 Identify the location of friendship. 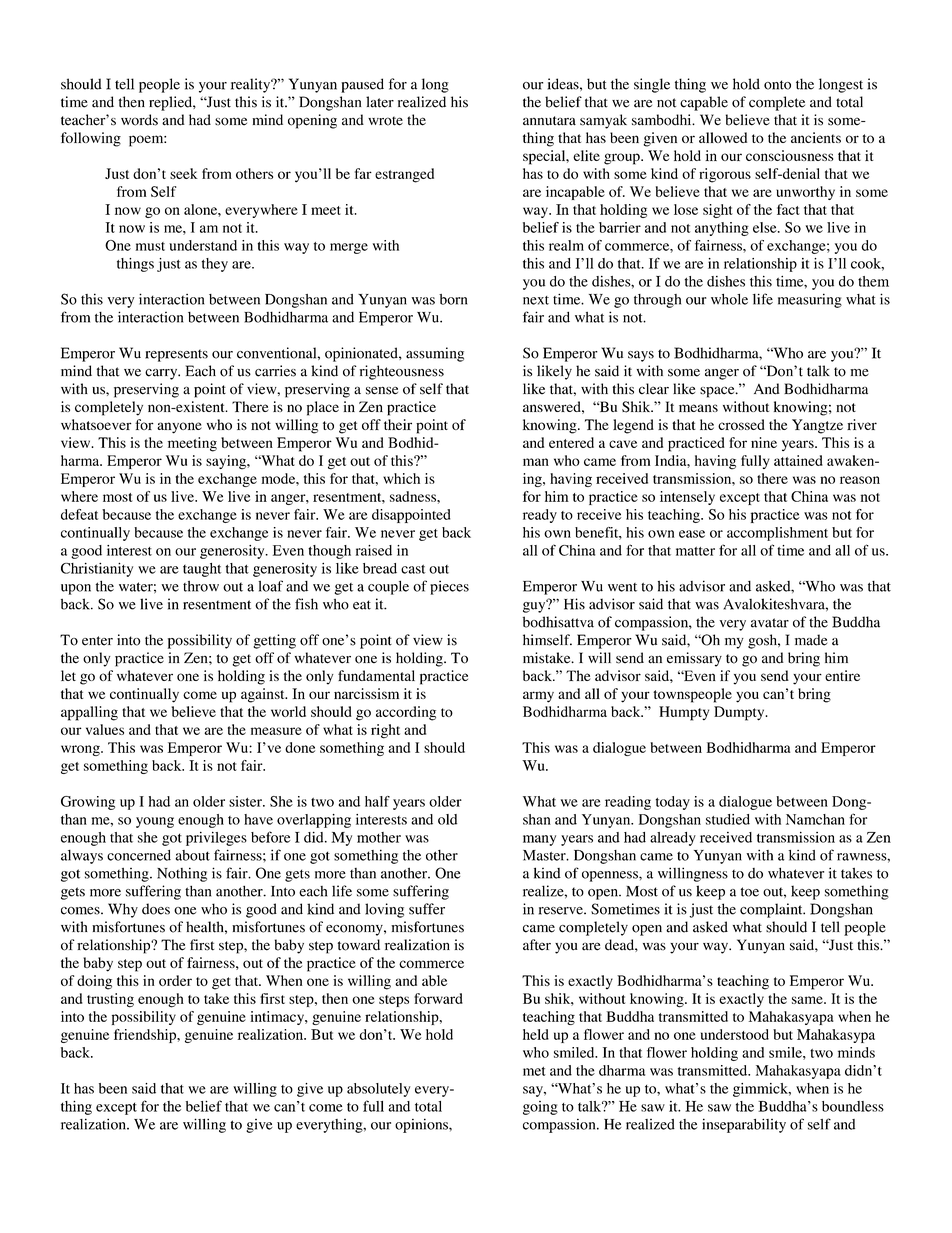
(146, 1036).
